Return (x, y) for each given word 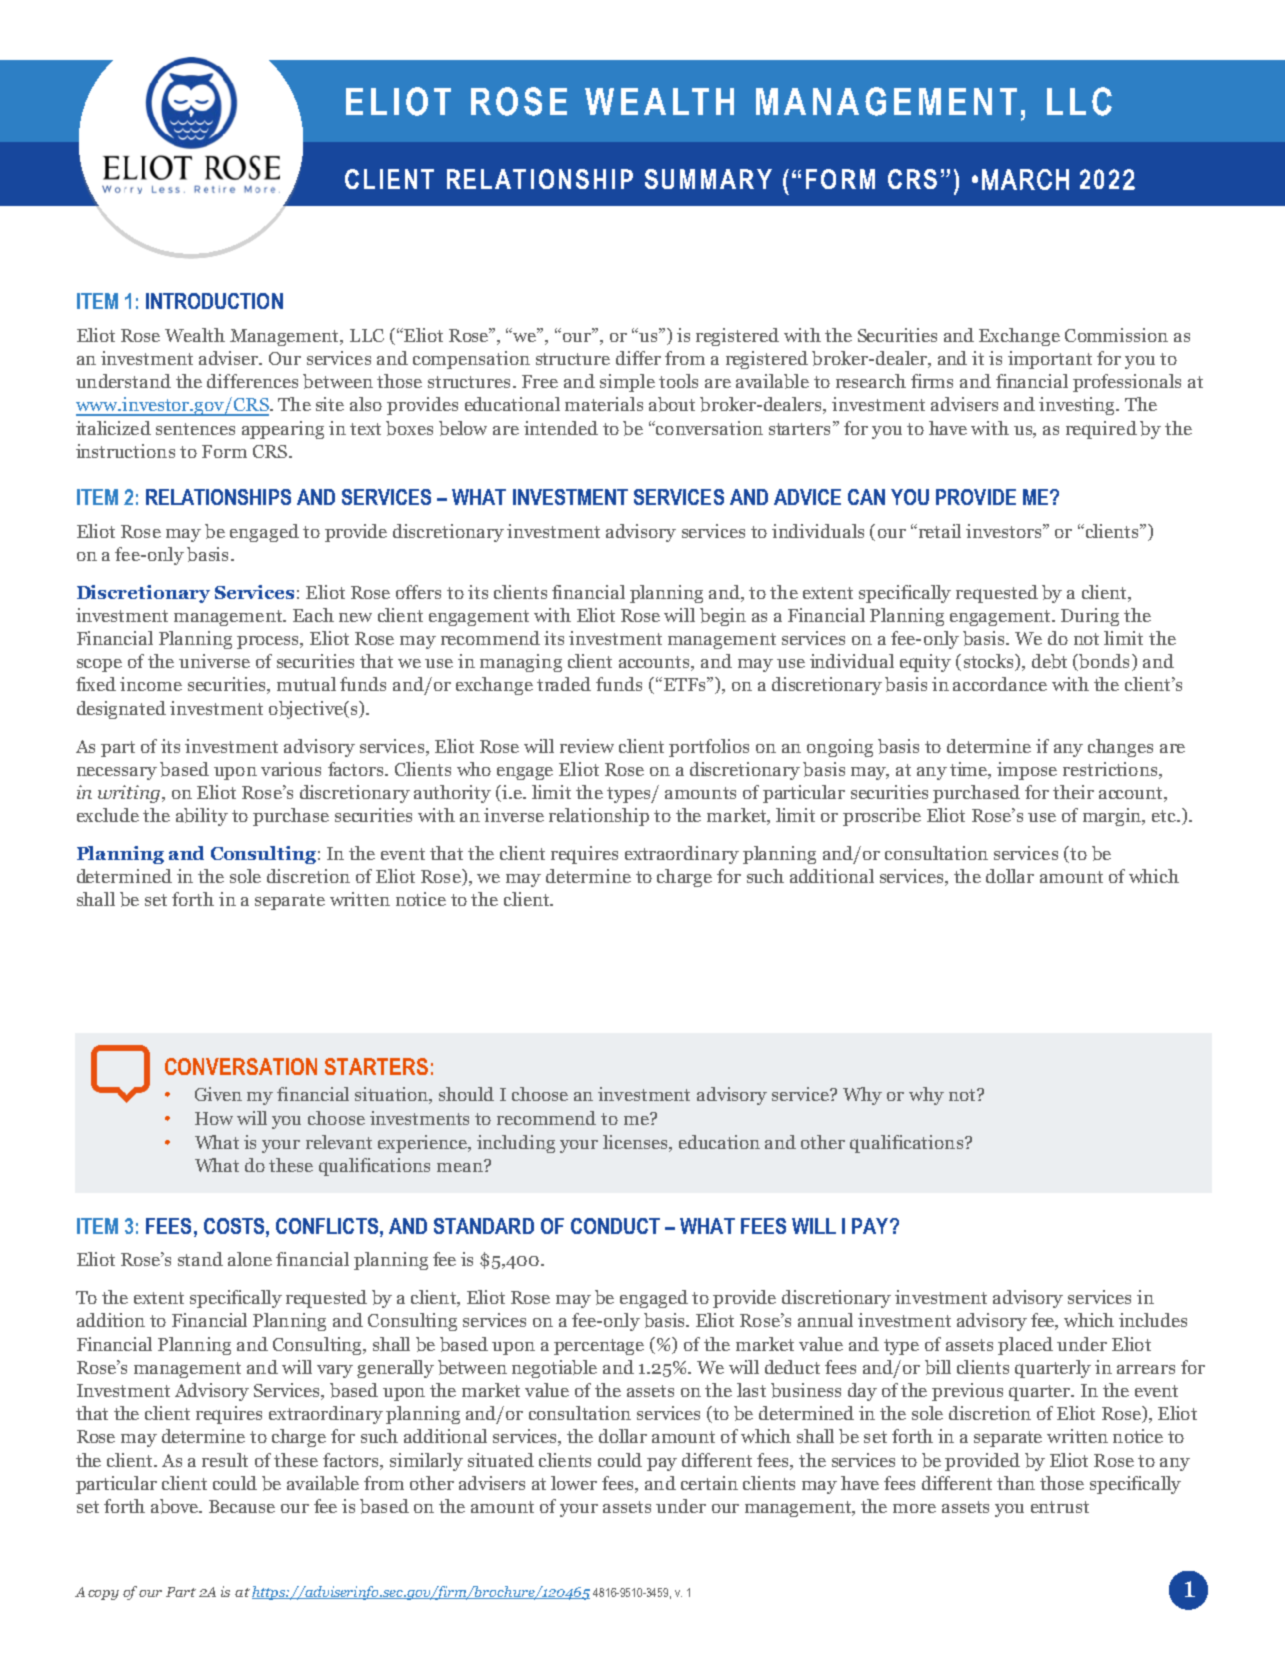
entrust (1060, 1507)
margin (1113, 817)
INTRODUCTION (214, 301)
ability (202, 817)
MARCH (1025, 179)
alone (250, 1259)
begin (723, 617)
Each (313, 615)
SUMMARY (708, 179)
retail (938, 531)
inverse (514, 815)
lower (574, 1483)
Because (242, 1506)
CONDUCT (615, 1226)
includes (1153, 1320)
